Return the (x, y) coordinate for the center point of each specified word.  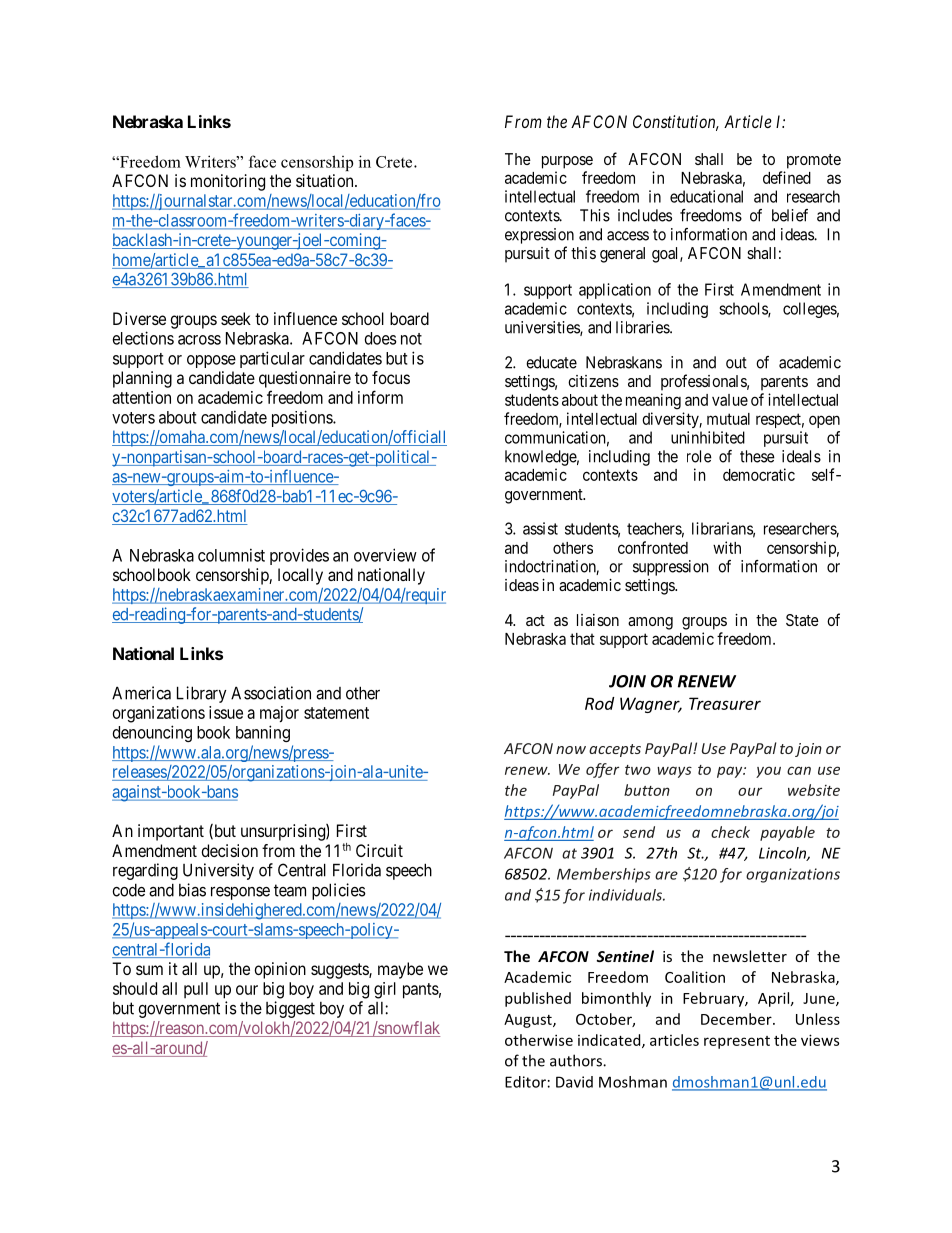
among (650, 623)
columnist (231, 555)
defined (787, 177)
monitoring (228, 182)
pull (196, 990)
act (535, 620)
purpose (567, 162)
